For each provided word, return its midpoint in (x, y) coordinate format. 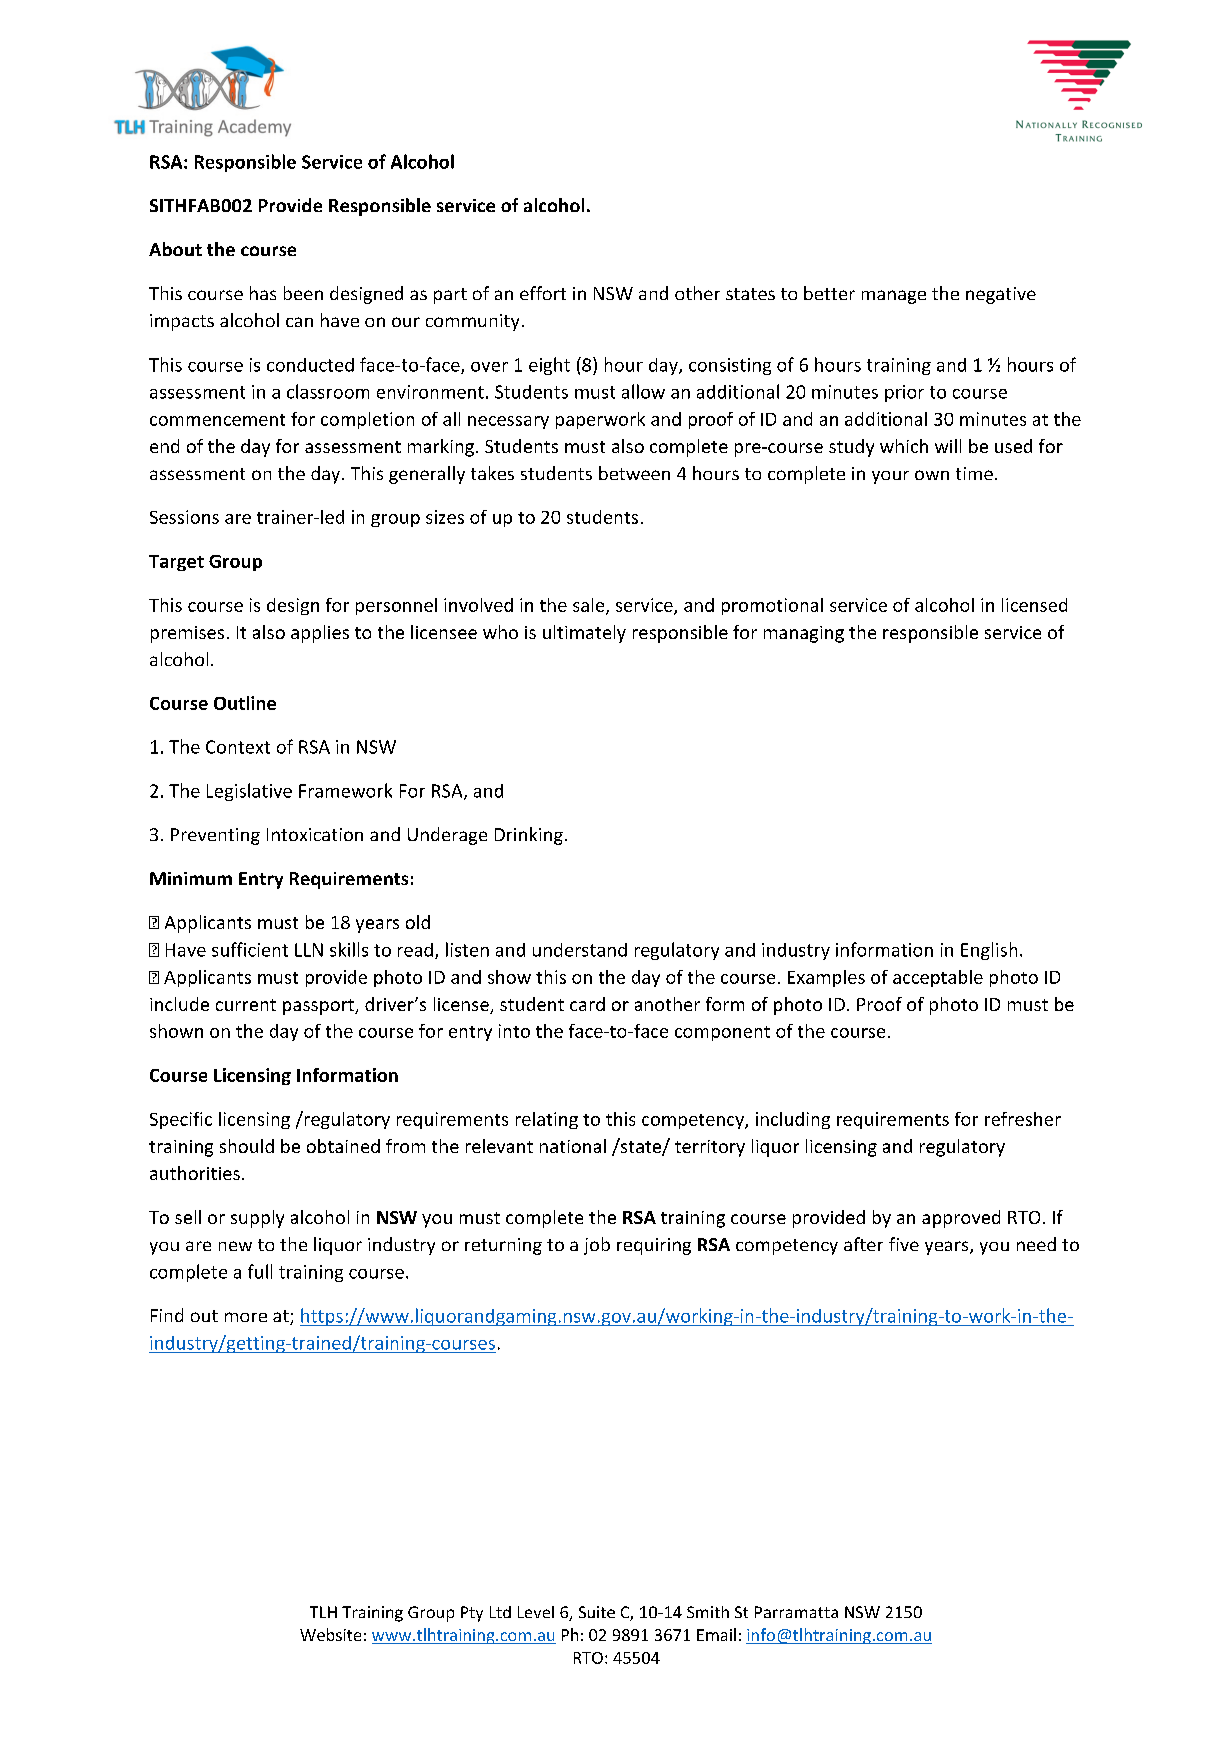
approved (961, 1219)
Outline (245, 703)
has (263, 293)
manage (894, 297)
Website (330, 1634)
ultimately (584, 634)
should (247, 1146)
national (573, 1146)
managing (804, 634)
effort (543, 293)
